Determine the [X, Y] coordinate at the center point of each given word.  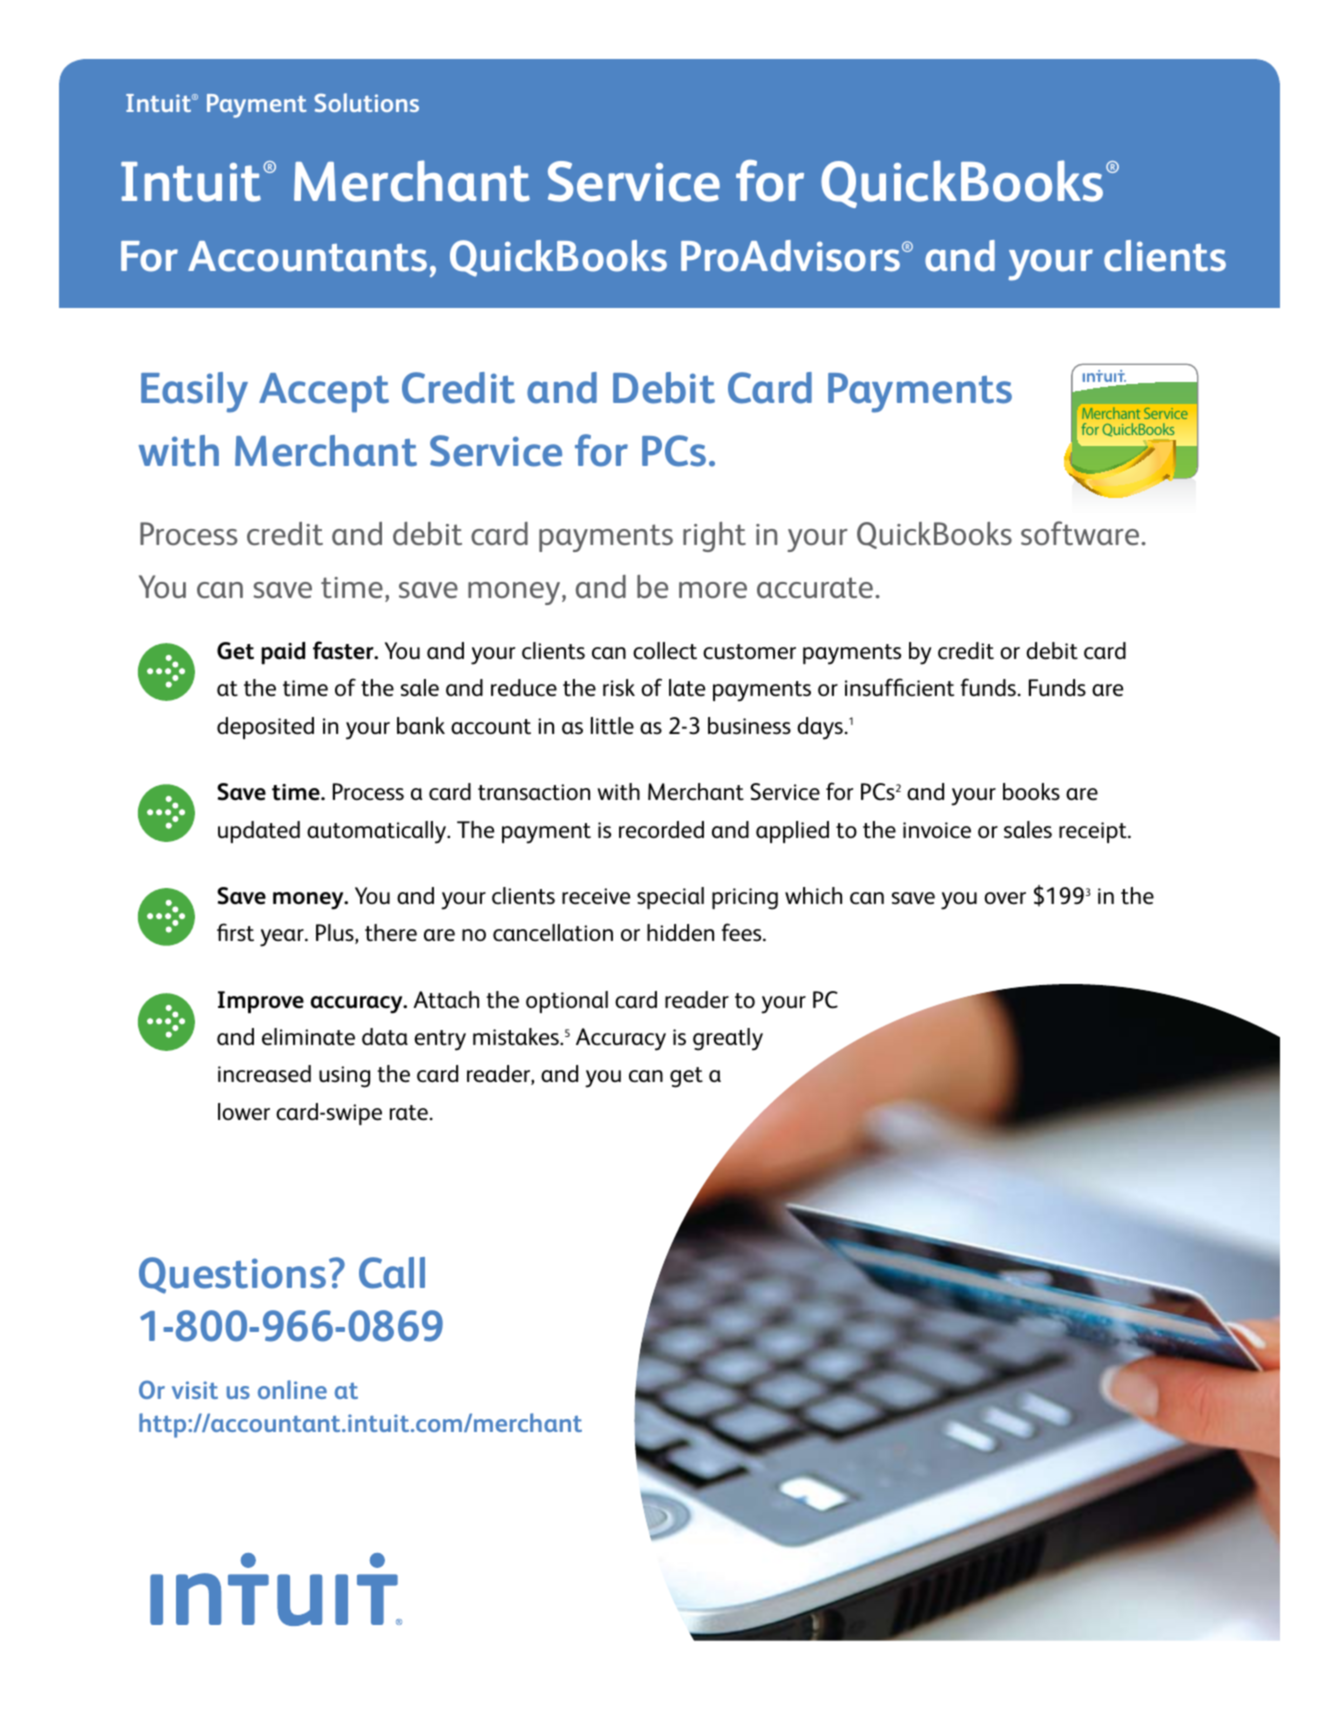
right [714, 537]
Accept [324, 393]
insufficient [899, 687]
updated [259, 832]
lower [244, 1112]
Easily [194, 392]
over [1005, 898]
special [670, 898]
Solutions [366, 102]
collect [665, 651]
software [1081, 533]
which [813, 895]
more [713, 590]
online [292, 1389]
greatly [728, 1039]
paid [283, 653]
